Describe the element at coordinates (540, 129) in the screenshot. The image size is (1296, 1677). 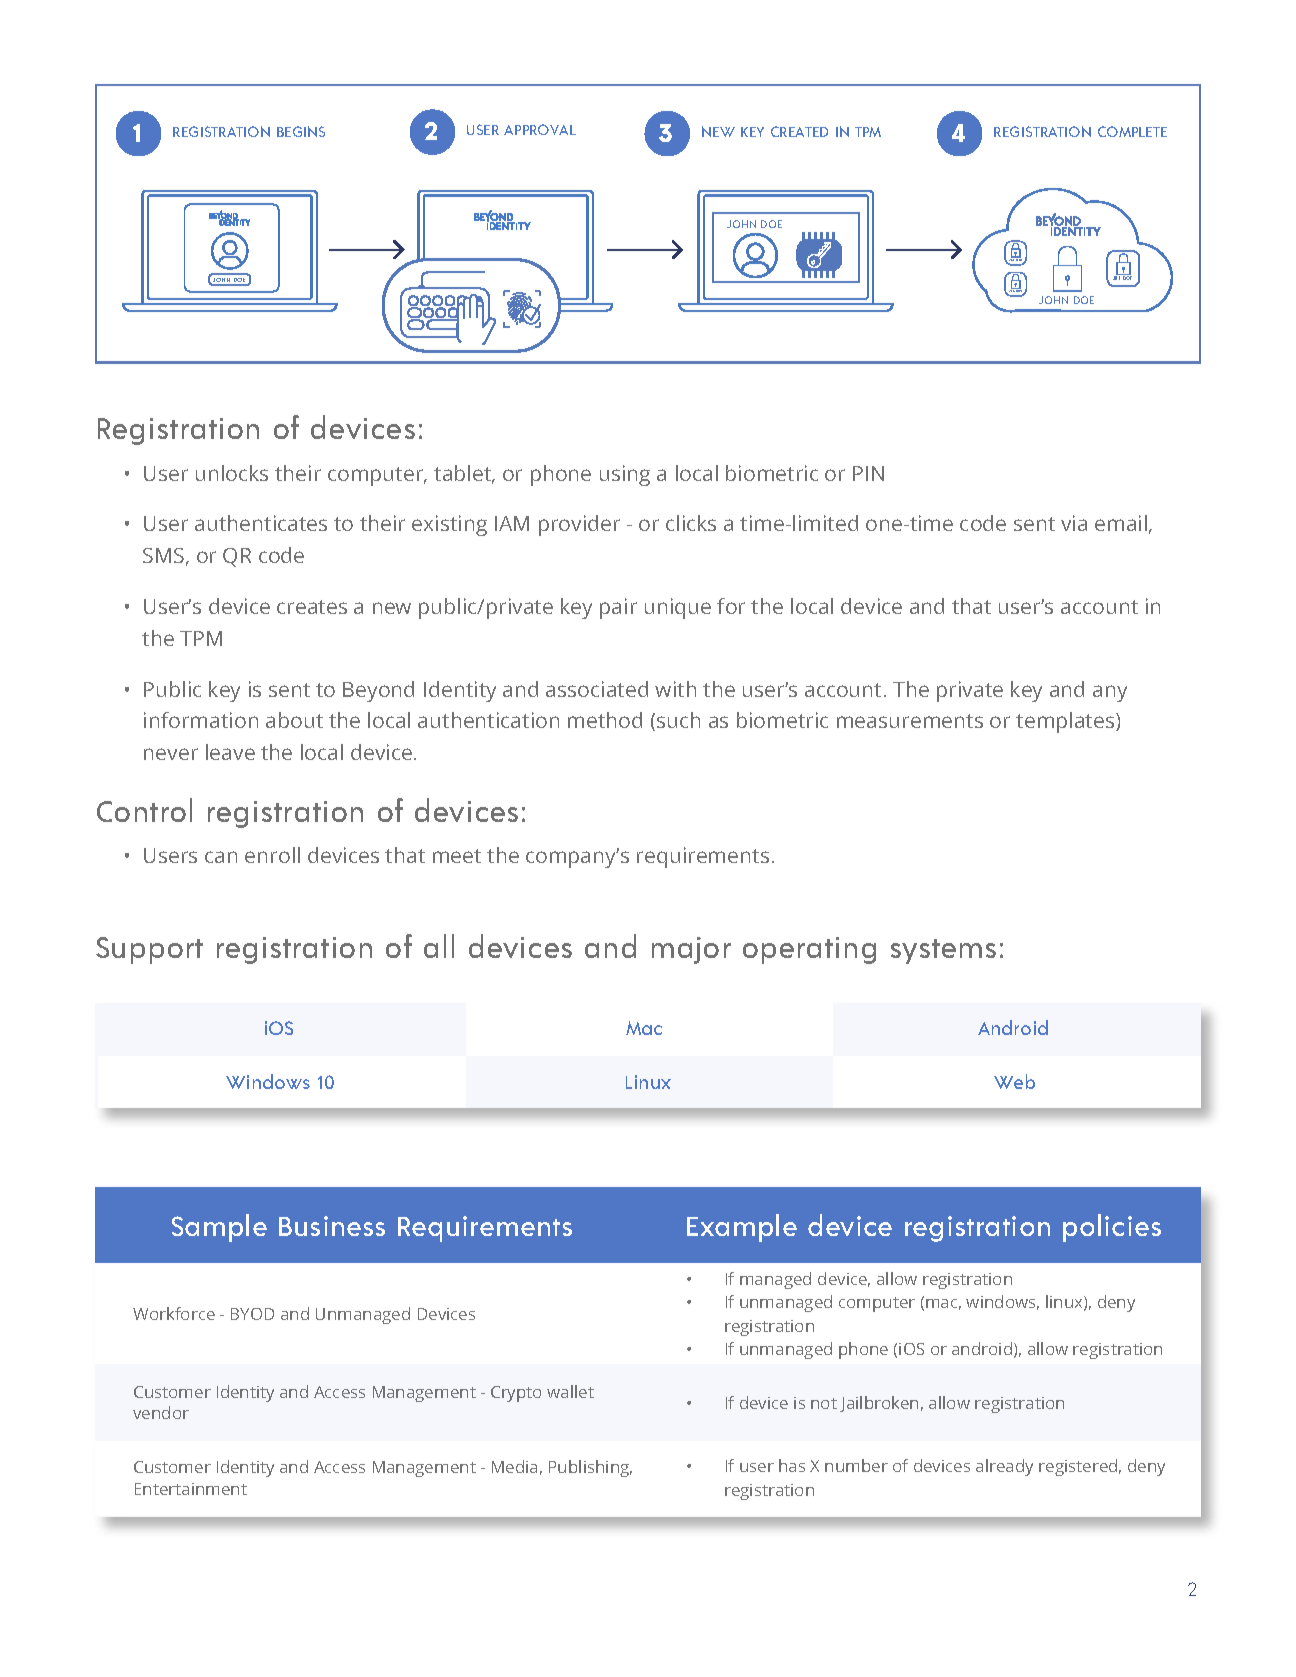
I see `APPROVAL` at that location.
